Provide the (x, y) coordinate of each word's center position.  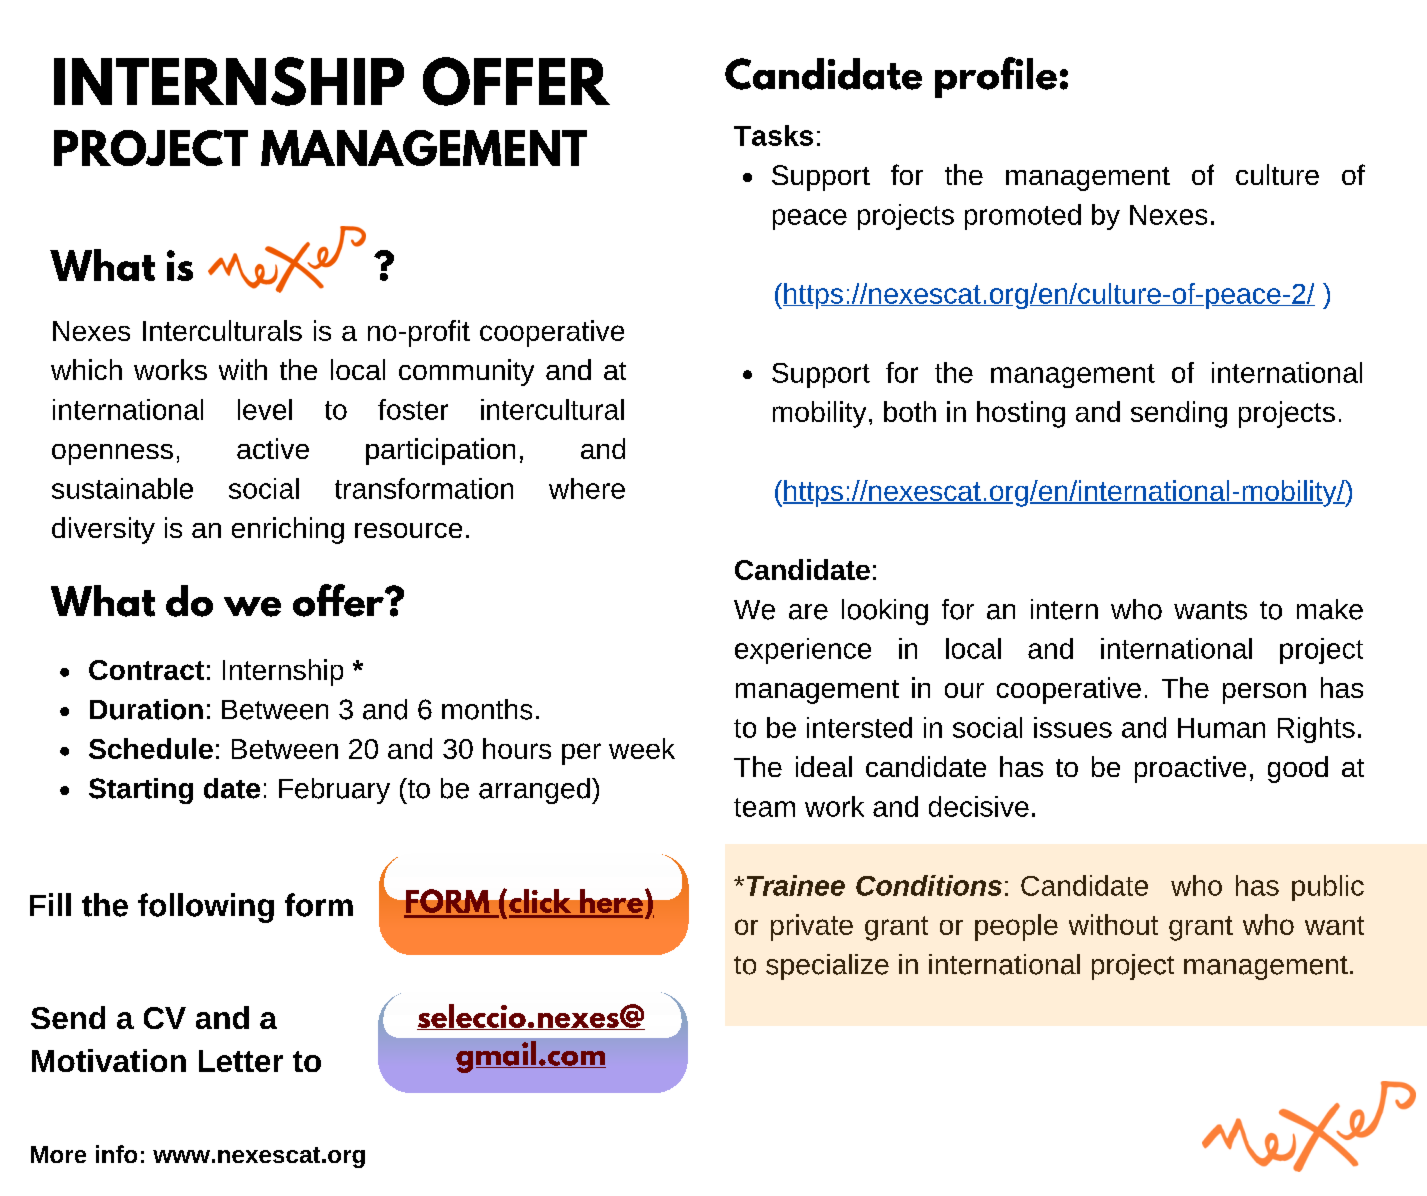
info (116, 1154)
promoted (1023, 217)
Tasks (773, 135)
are (808, 612)
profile (996, 77)
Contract (146, 670)
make (1330, 609)
